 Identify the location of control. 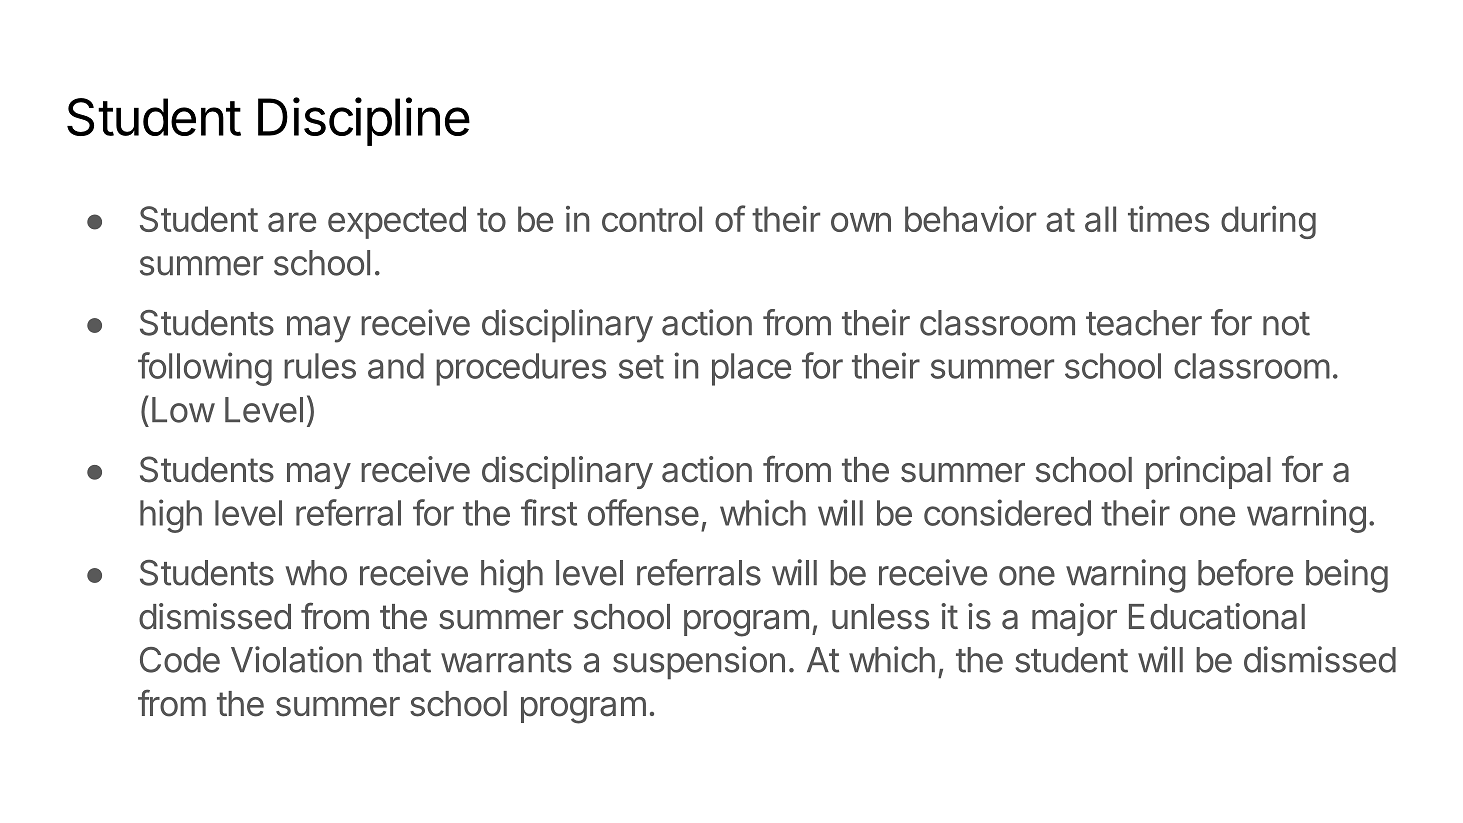
(652, 219).
